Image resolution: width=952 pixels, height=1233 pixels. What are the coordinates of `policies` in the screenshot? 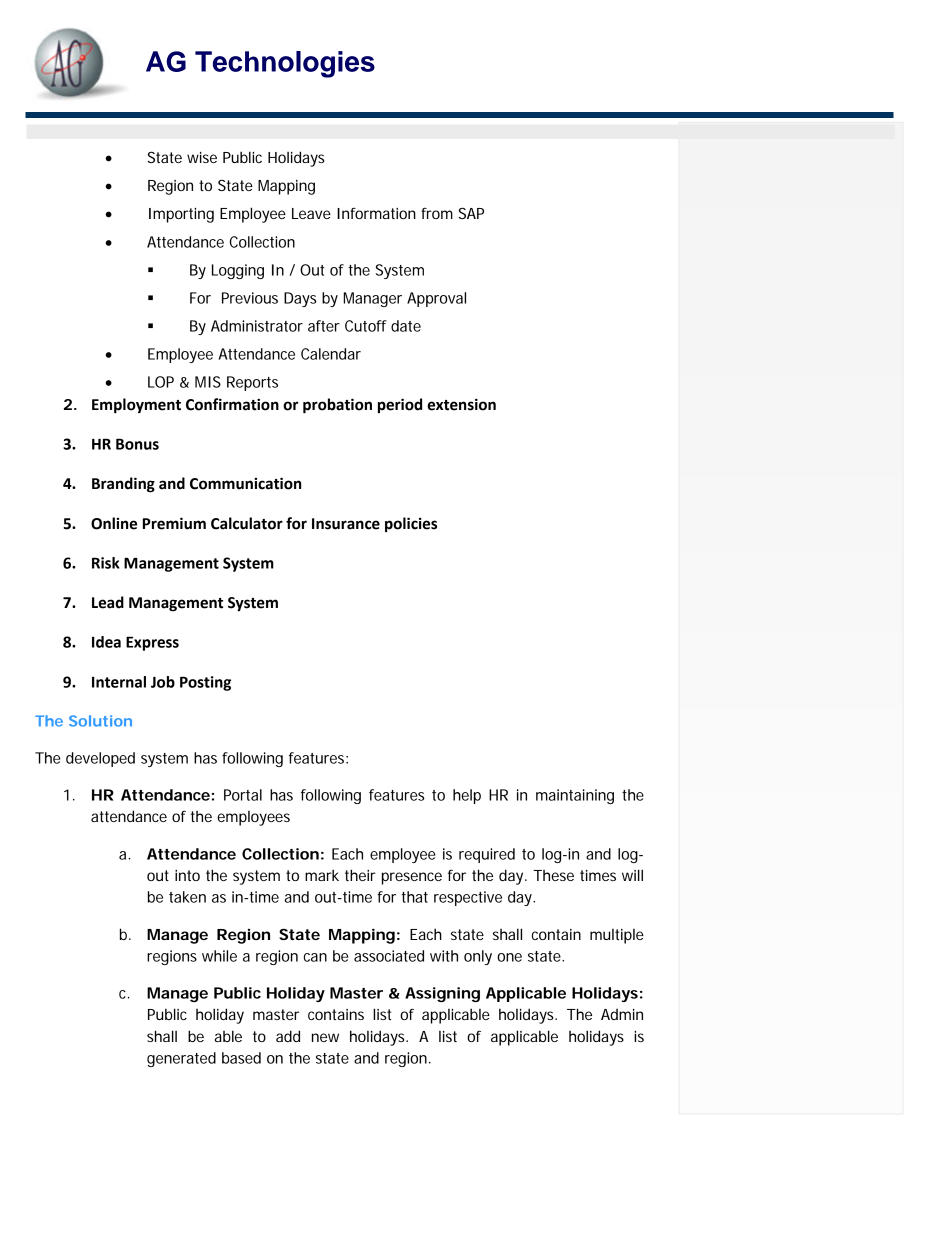 It's located at (411, 524).
